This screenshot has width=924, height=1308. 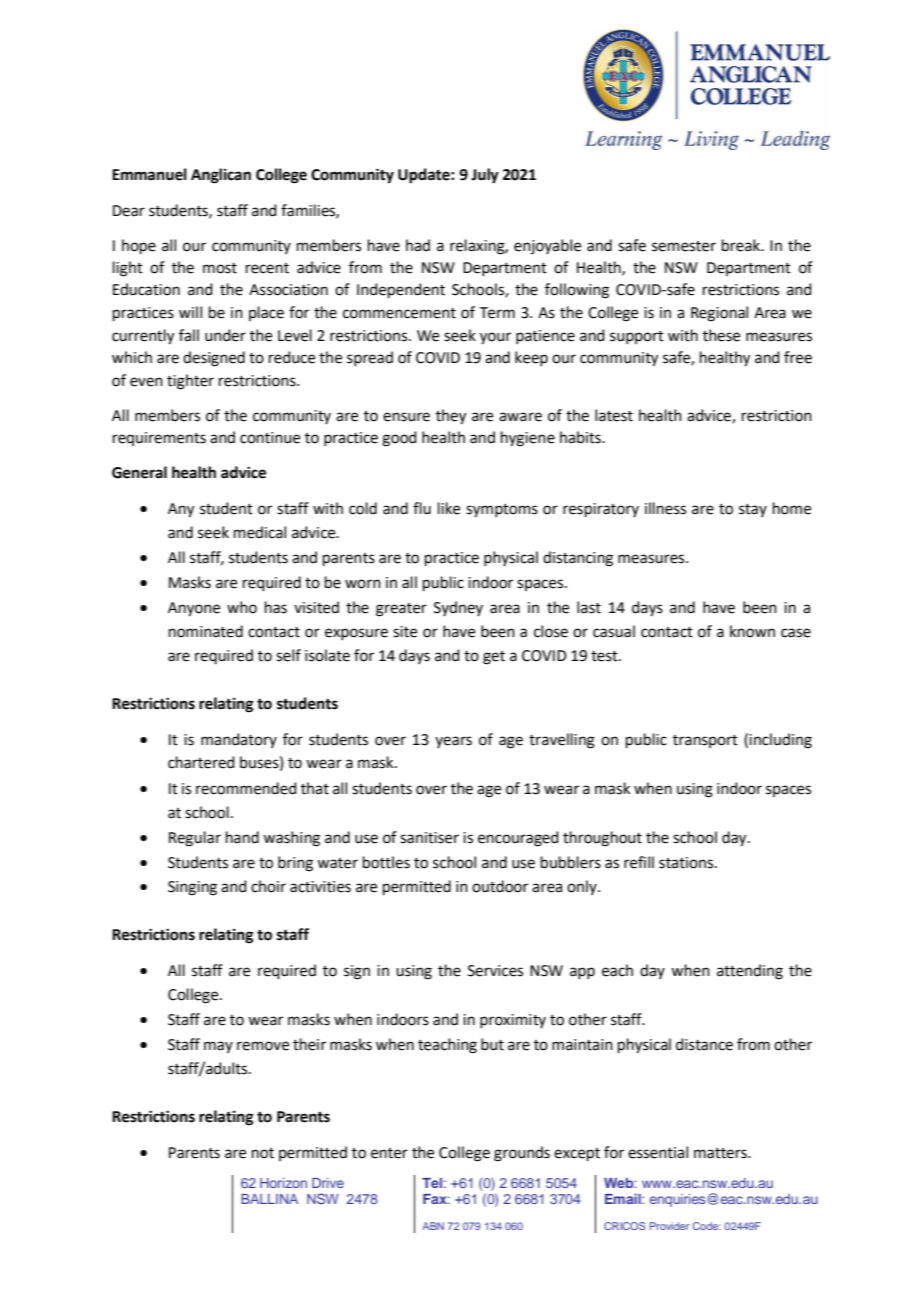 I want to click on Singing, so click(x=192, y=888).
